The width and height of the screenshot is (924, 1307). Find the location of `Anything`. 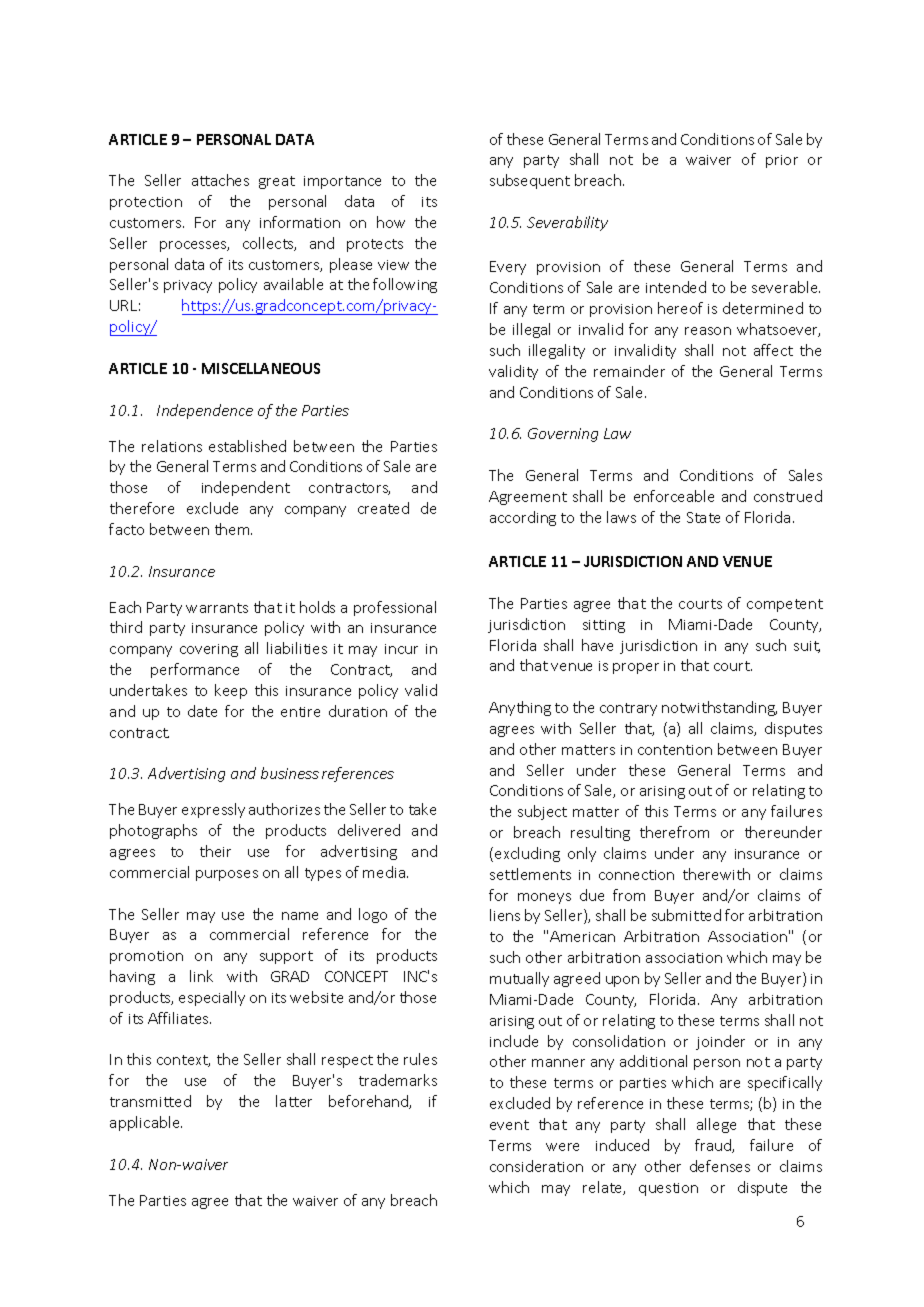

Anything is located at coordinates (520, 708).
